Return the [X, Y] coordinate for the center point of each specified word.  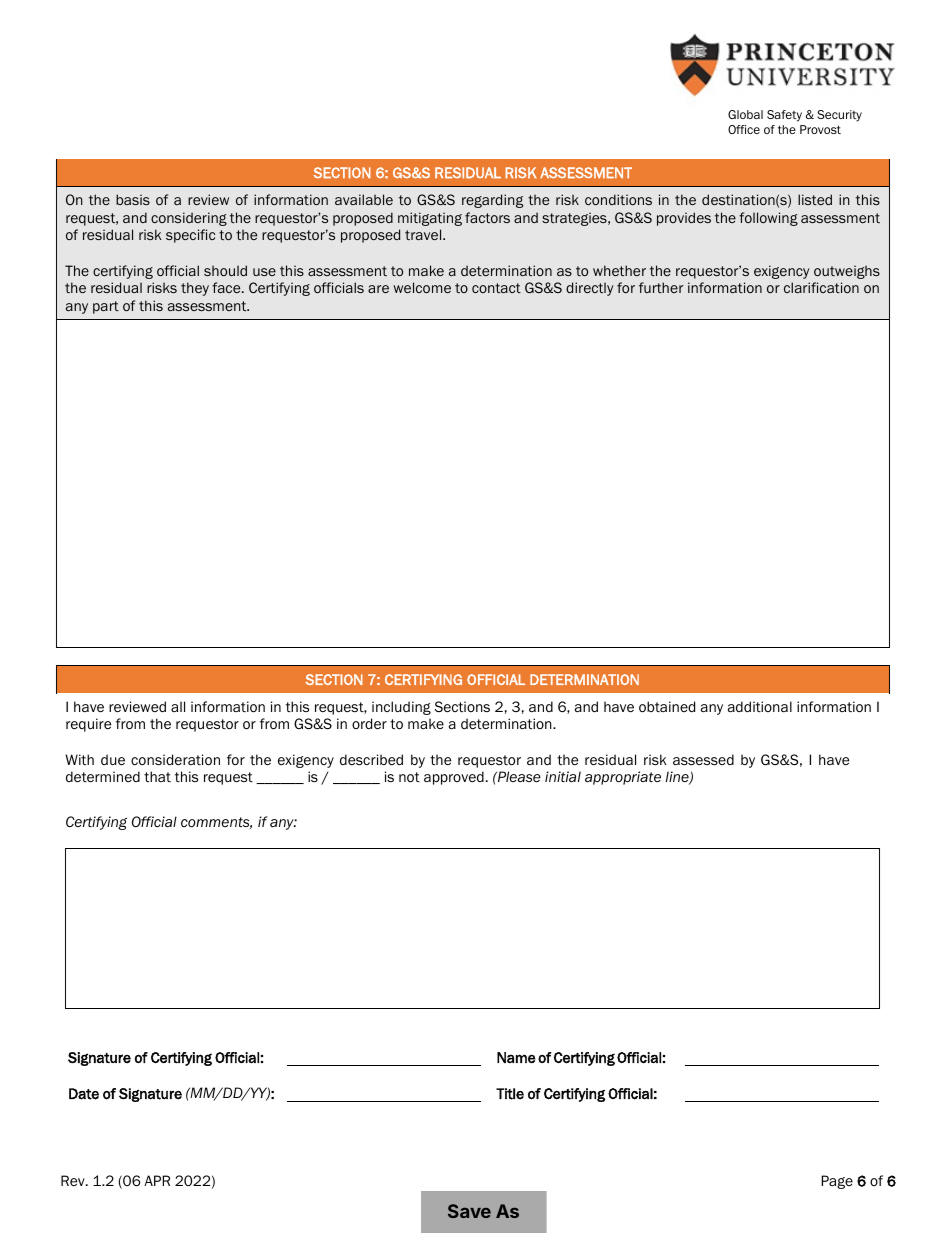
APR [157, 1180]
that [157, 776]
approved [454, 778]
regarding [492, 201]
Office [744, 129]
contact [496, 288]
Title [510, 1094]
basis [133, 199]
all [178, 706]
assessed [703, 759]
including [401, 708]
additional [760, 707]
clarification [821, 287]
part [106, 307]
